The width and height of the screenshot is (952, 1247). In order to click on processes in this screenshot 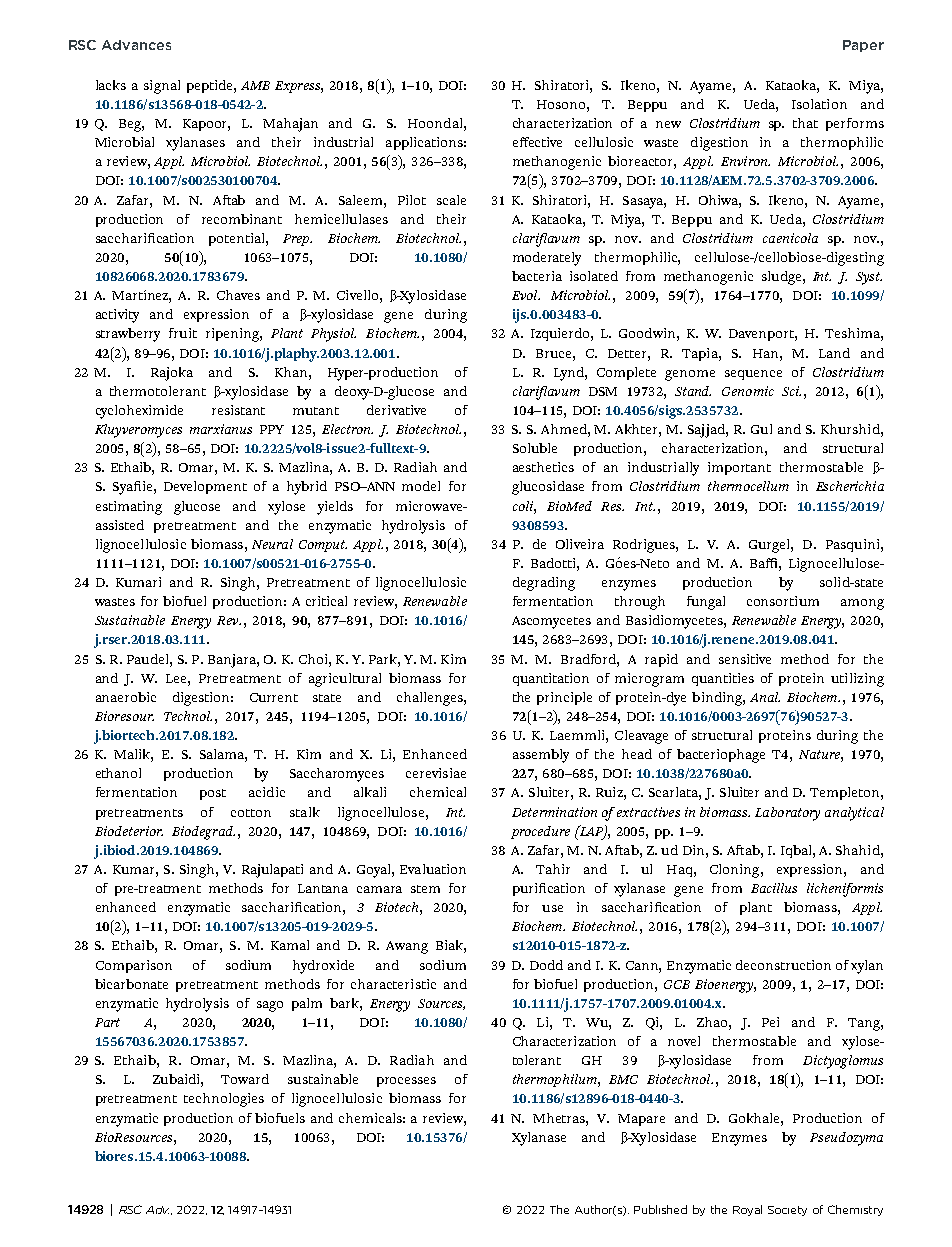, I will do `click(406, 1082)`.
